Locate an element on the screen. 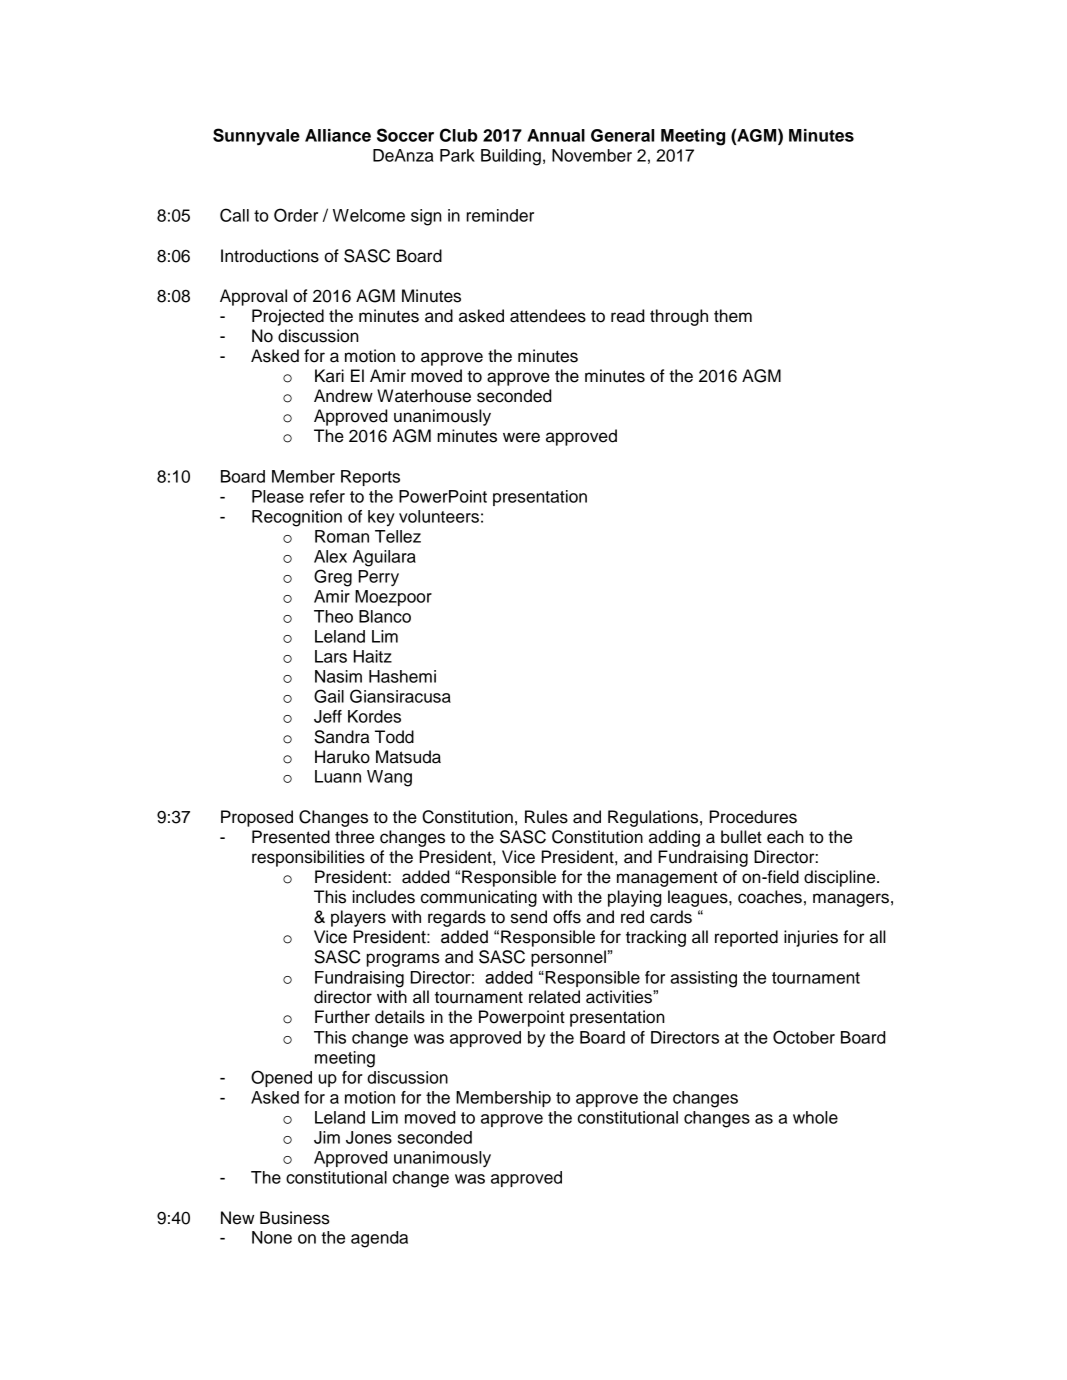 Image resolution: width=1067 pixels, height=1380 pixels. Andrew is located at coordinates (343, 396).
